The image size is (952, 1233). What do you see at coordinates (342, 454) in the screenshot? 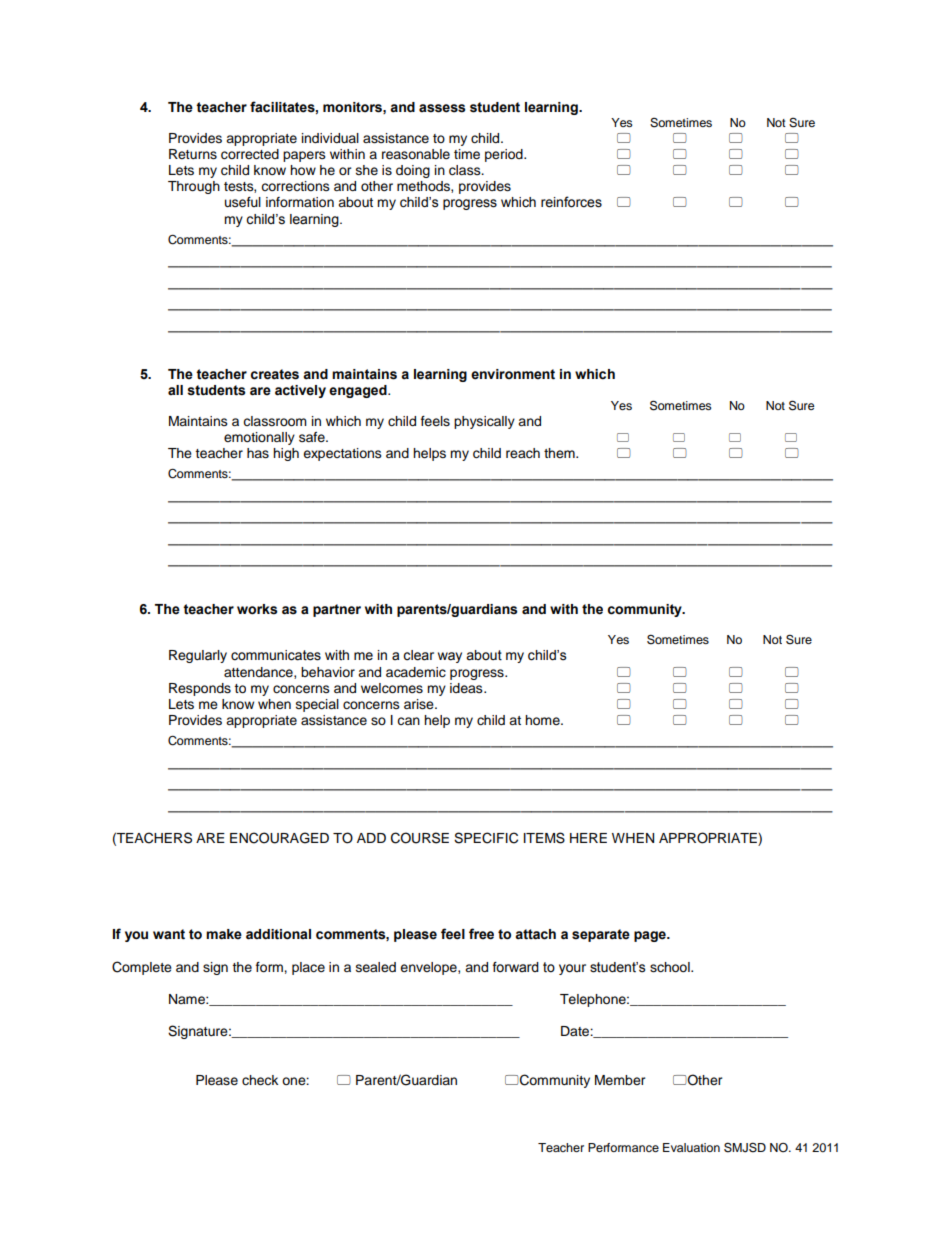
I see `expectations` at bounding box center [342, 454].
